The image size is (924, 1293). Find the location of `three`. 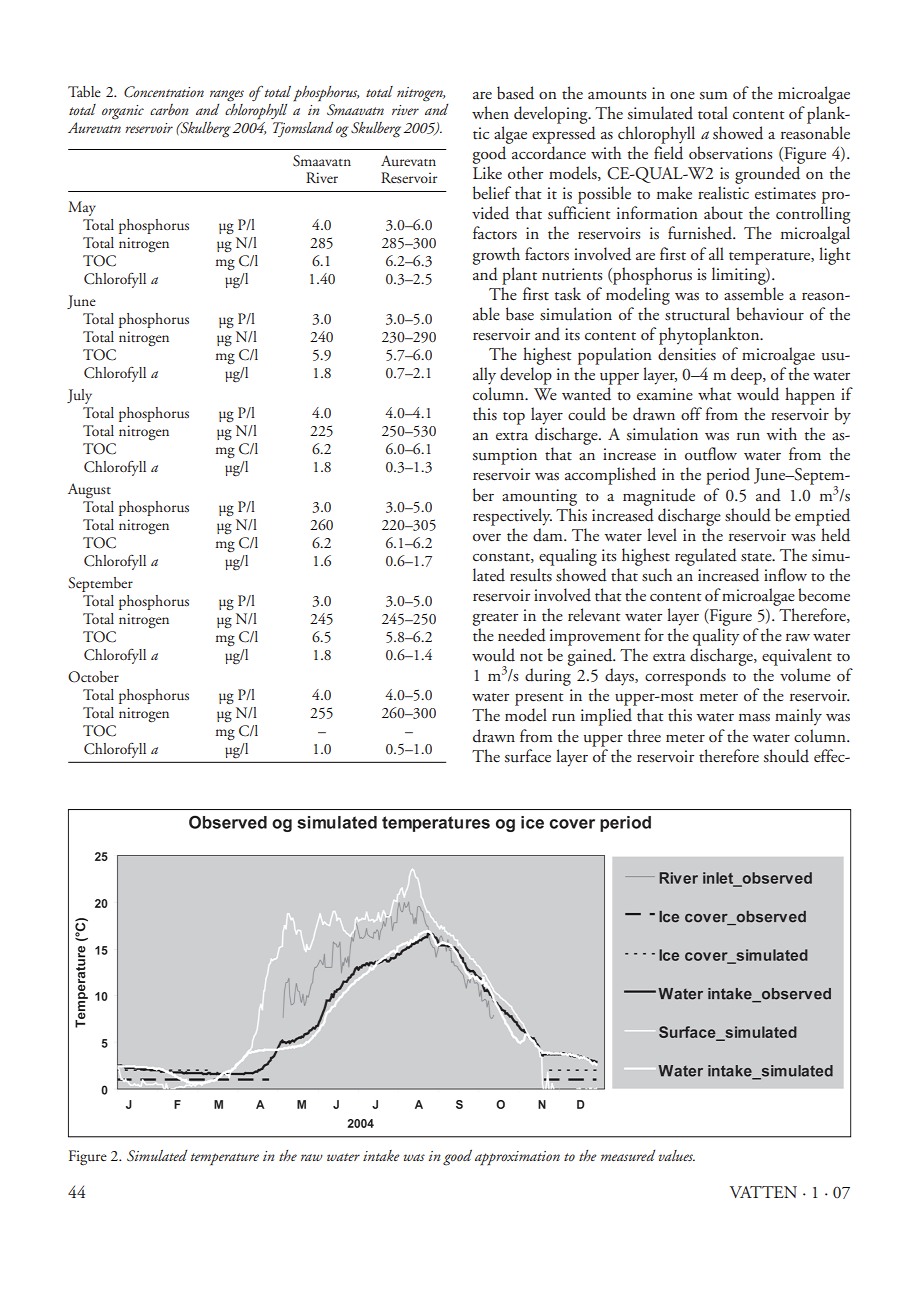

three is located at coordinates (644, 736).
